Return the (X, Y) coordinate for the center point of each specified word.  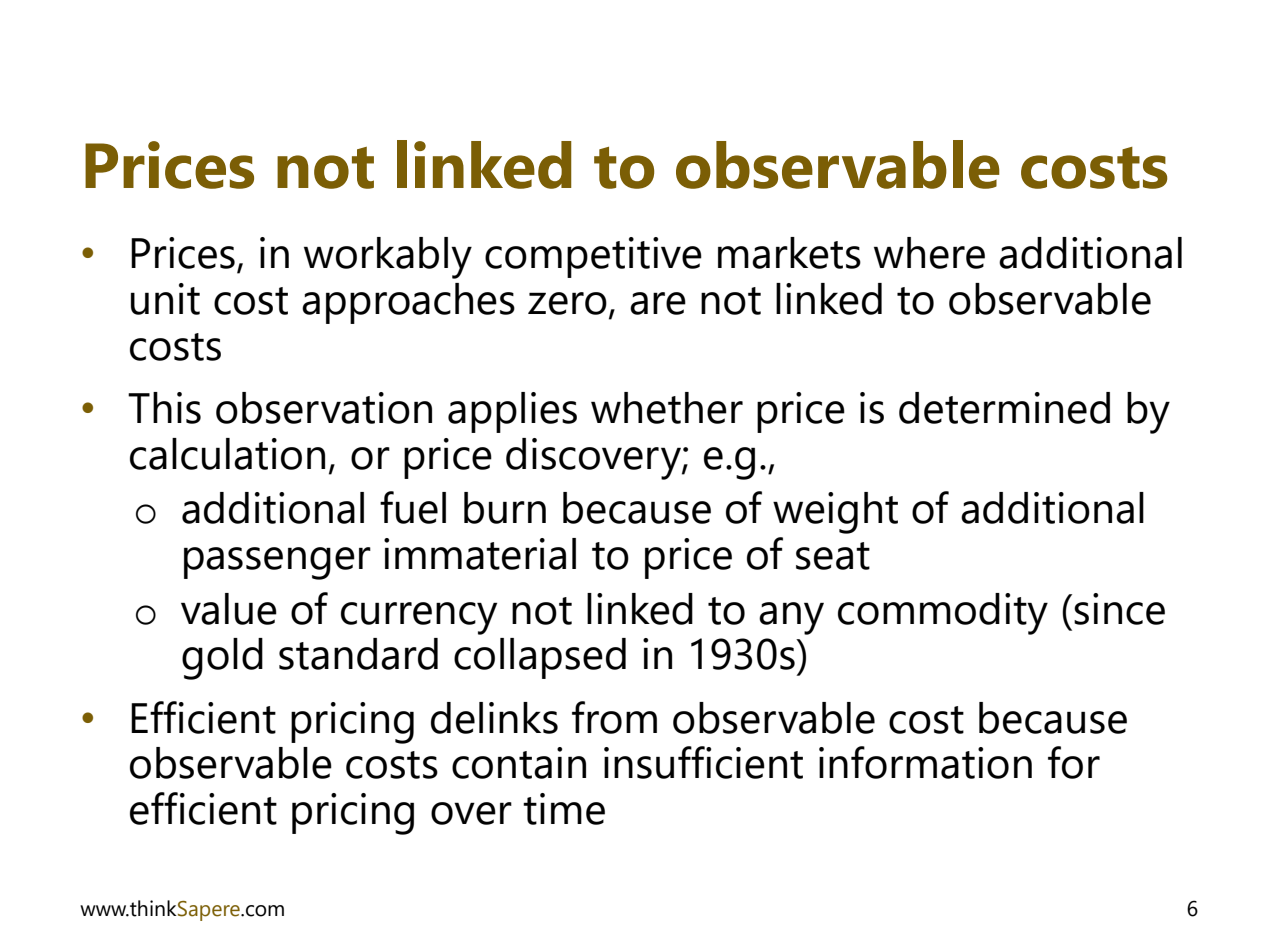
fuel (413, 507)
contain (519, 763)
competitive (593, 257)
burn (505, 508)
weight (835, 513)
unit (165, 299)
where (929, 253)
